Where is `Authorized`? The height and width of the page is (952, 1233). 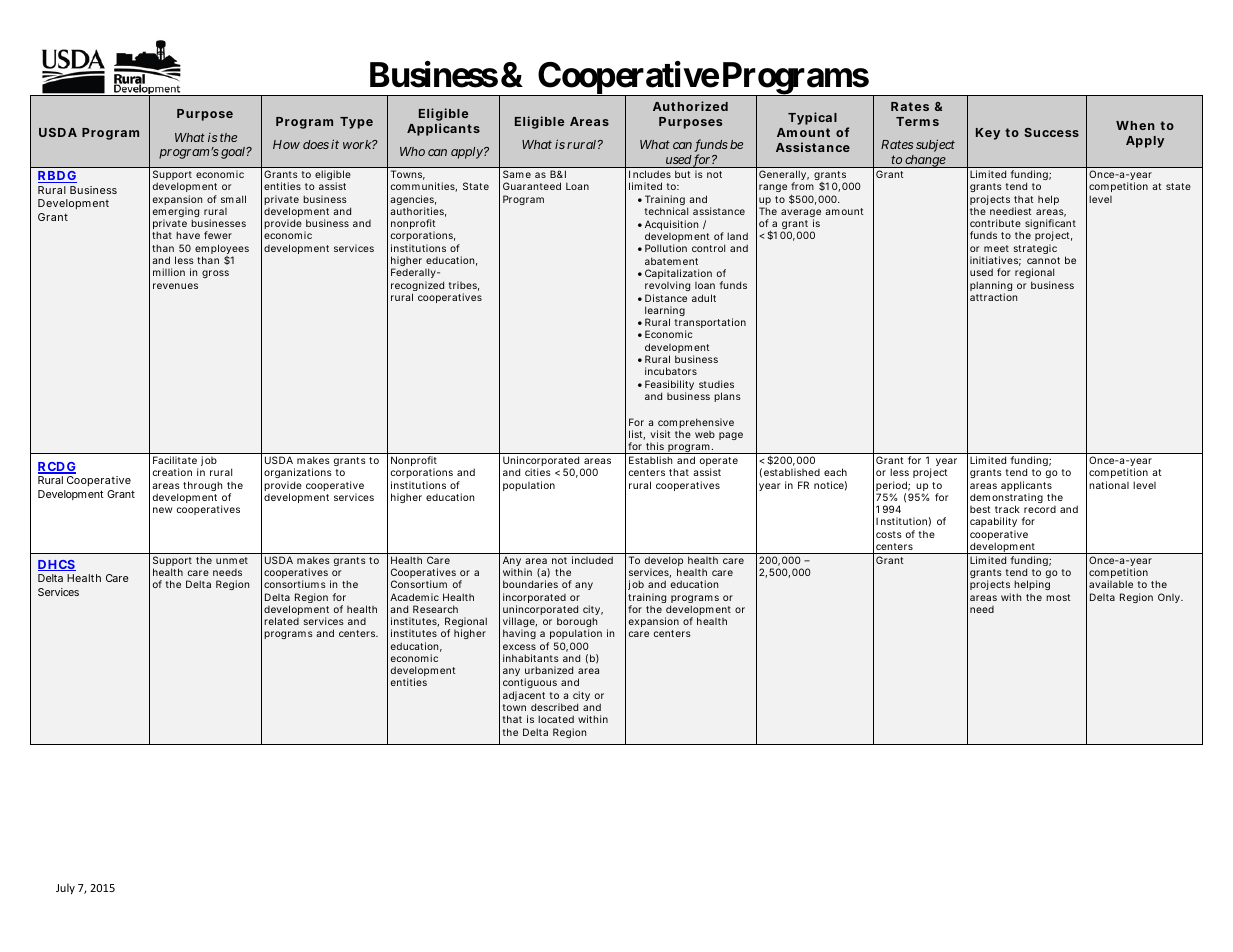 Authorized is located at coordinates (690, 106).
